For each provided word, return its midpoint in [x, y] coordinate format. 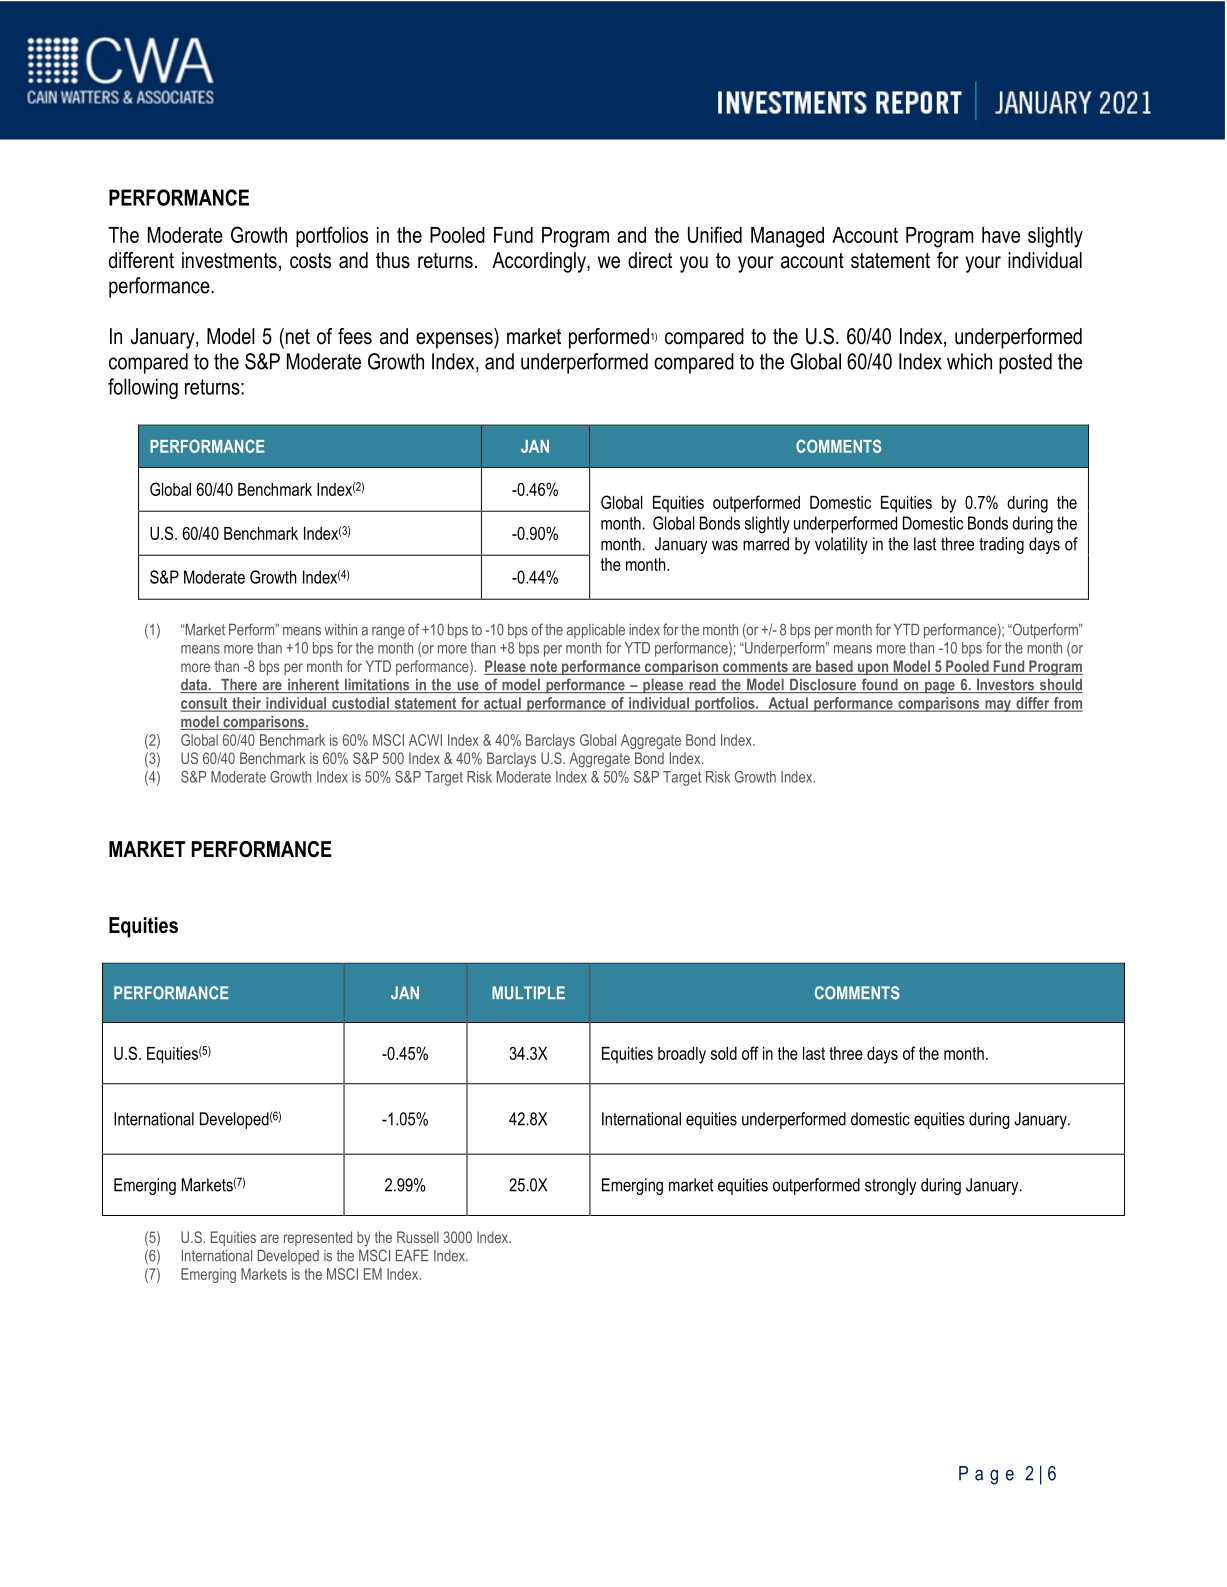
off [750, 1053]
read [702, 686]
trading [1001, 545]
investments [229, 260]
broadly [682, 1055]
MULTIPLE [528, 993]
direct [650, 260]
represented [318, 1238]
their [247, 704]
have [1001, 235]
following [143, 388]
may [998, 706]
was [725, 545]
